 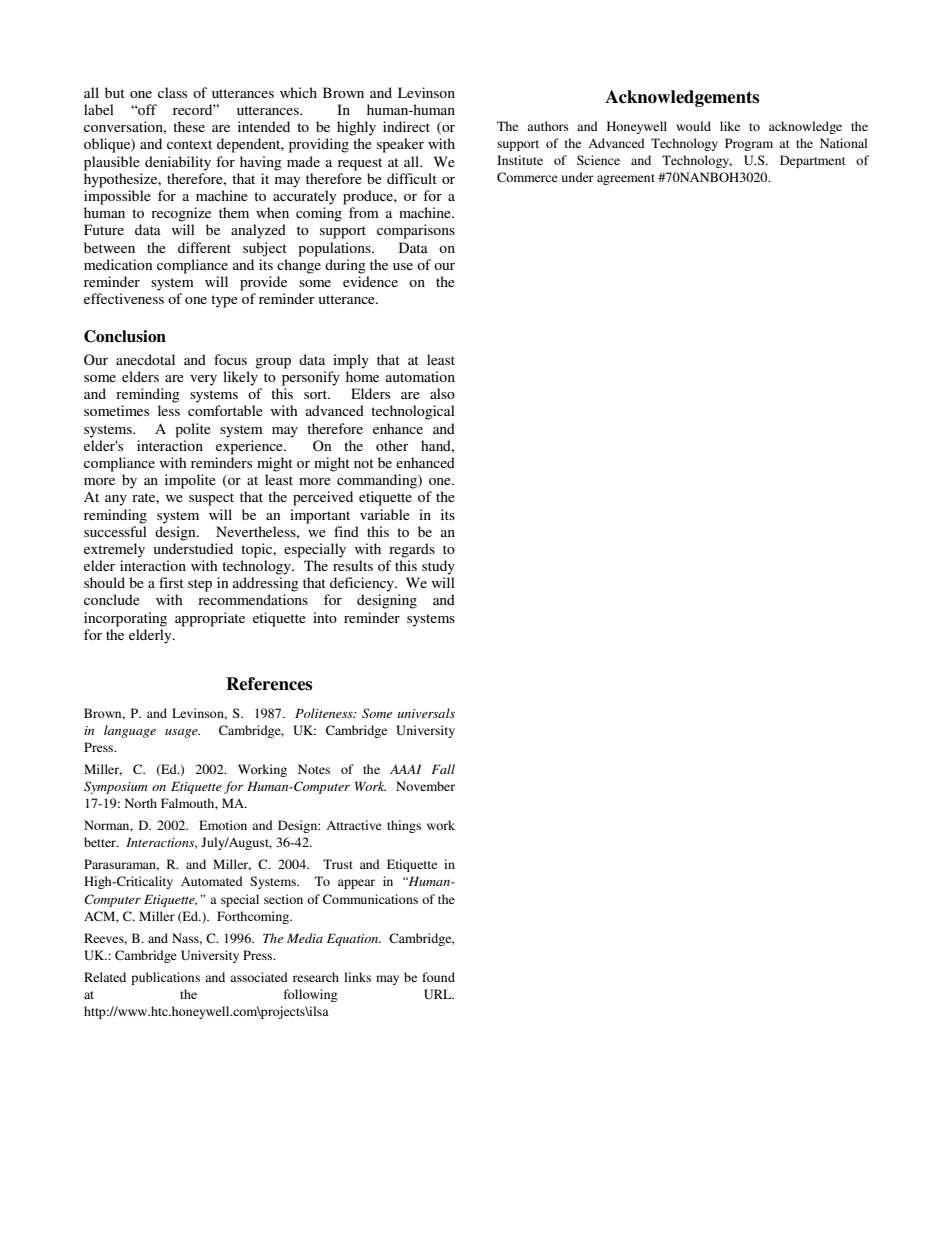 I want to click on also, so click(x=442, y=393).
